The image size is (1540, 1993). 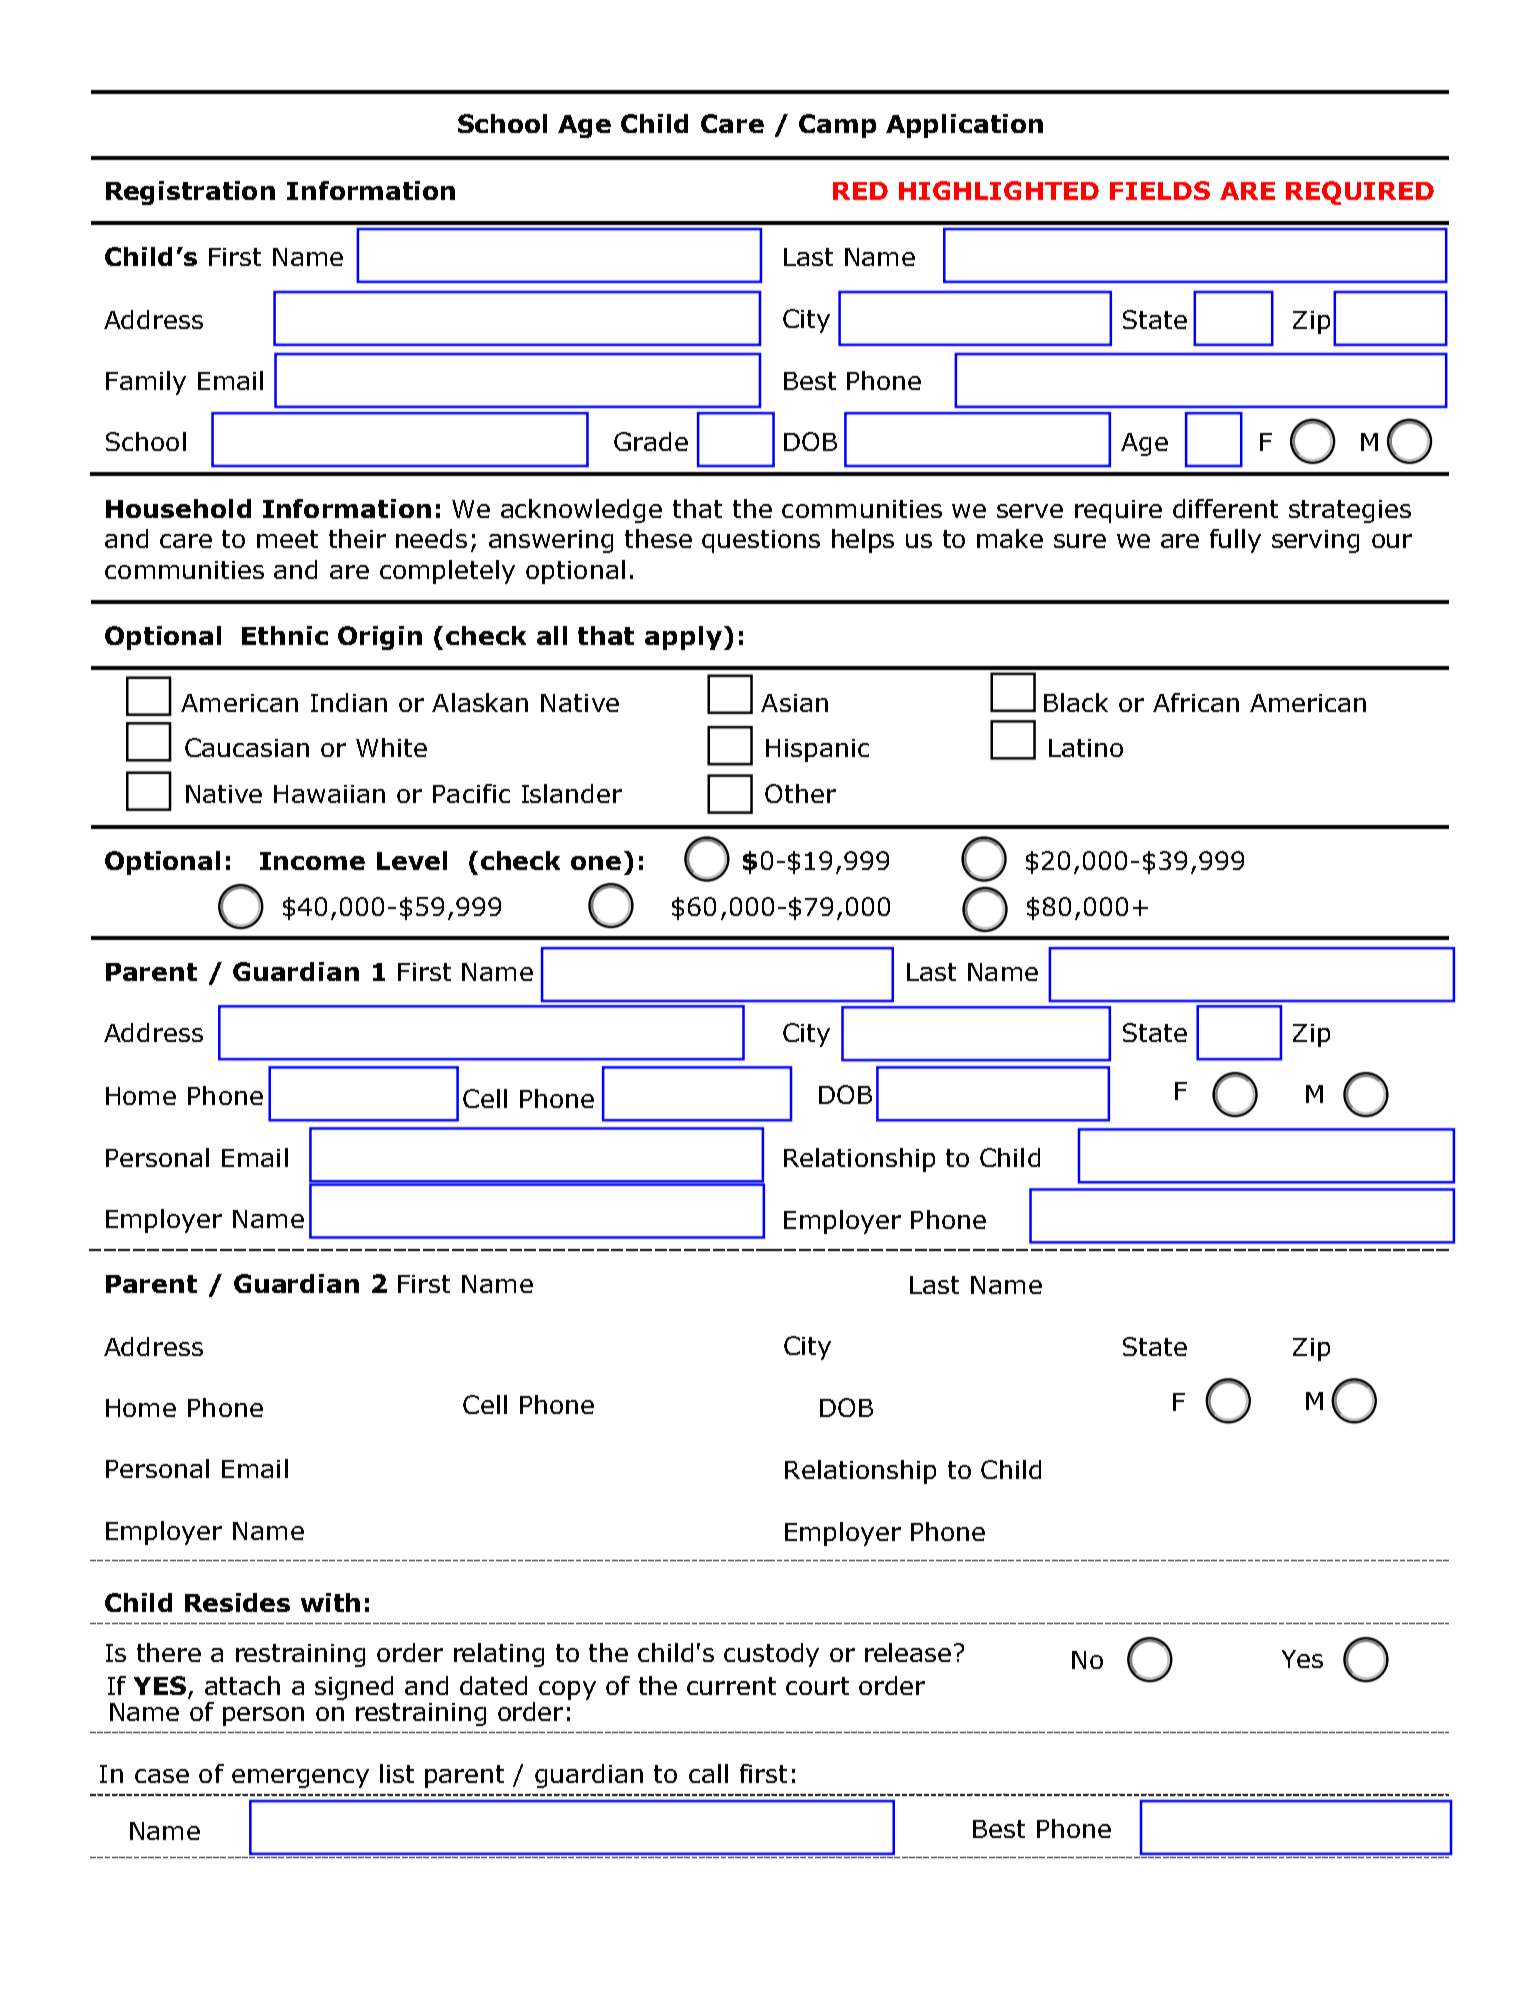 What do you see at coordinates (1160, 190) in the screenshot?
I see `FIELDS` at bounding box center [1160, 190].
